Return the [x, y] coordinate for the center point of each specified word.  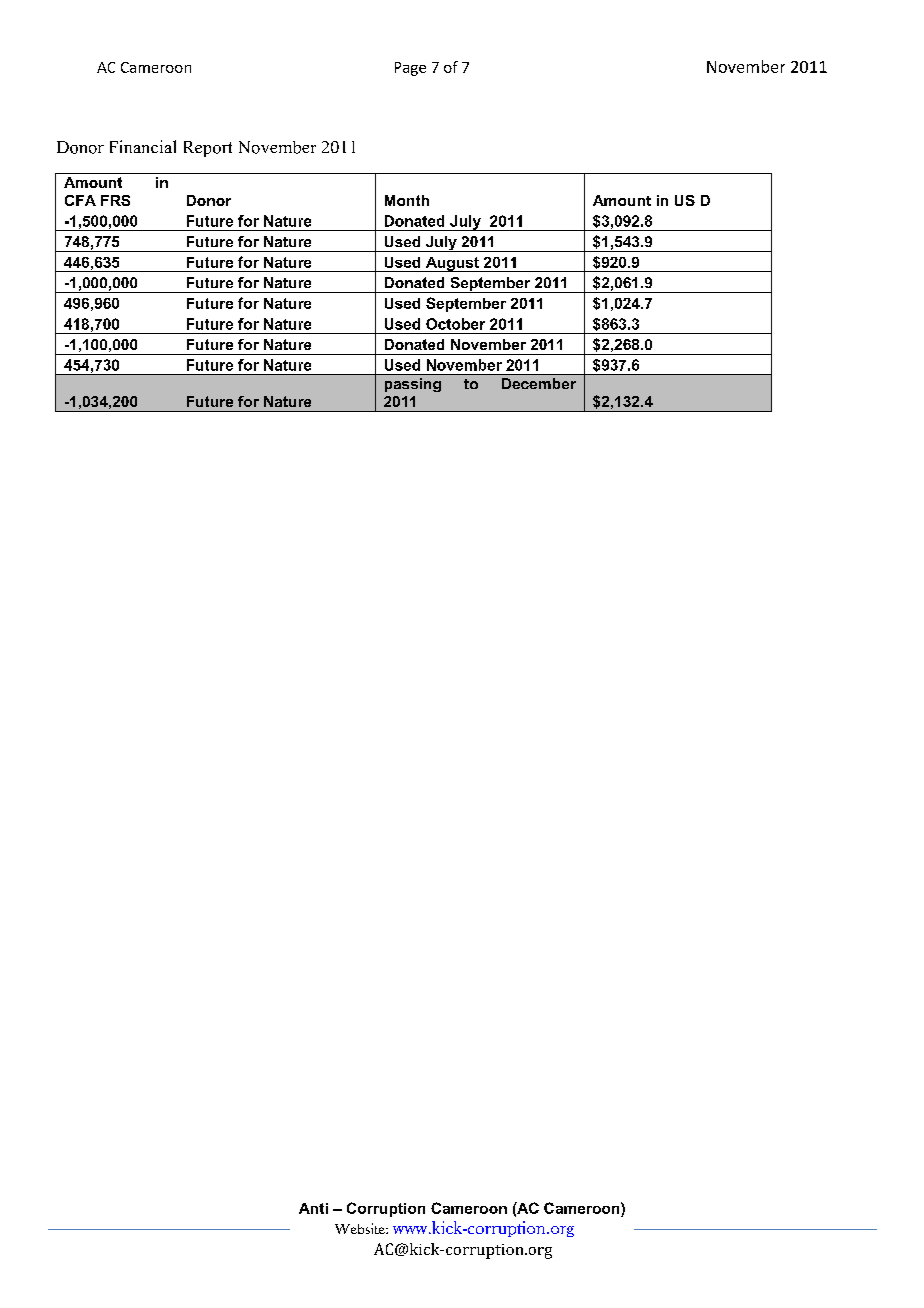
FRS [115, 200]
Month [407, 200]
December [539, 383]
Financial [143, 146]
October [455, 324]
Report [208, 149]
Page [410, 69]
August [452, 264]
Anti [313, 1208]
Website [361, 1228]
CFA [80, 200]
